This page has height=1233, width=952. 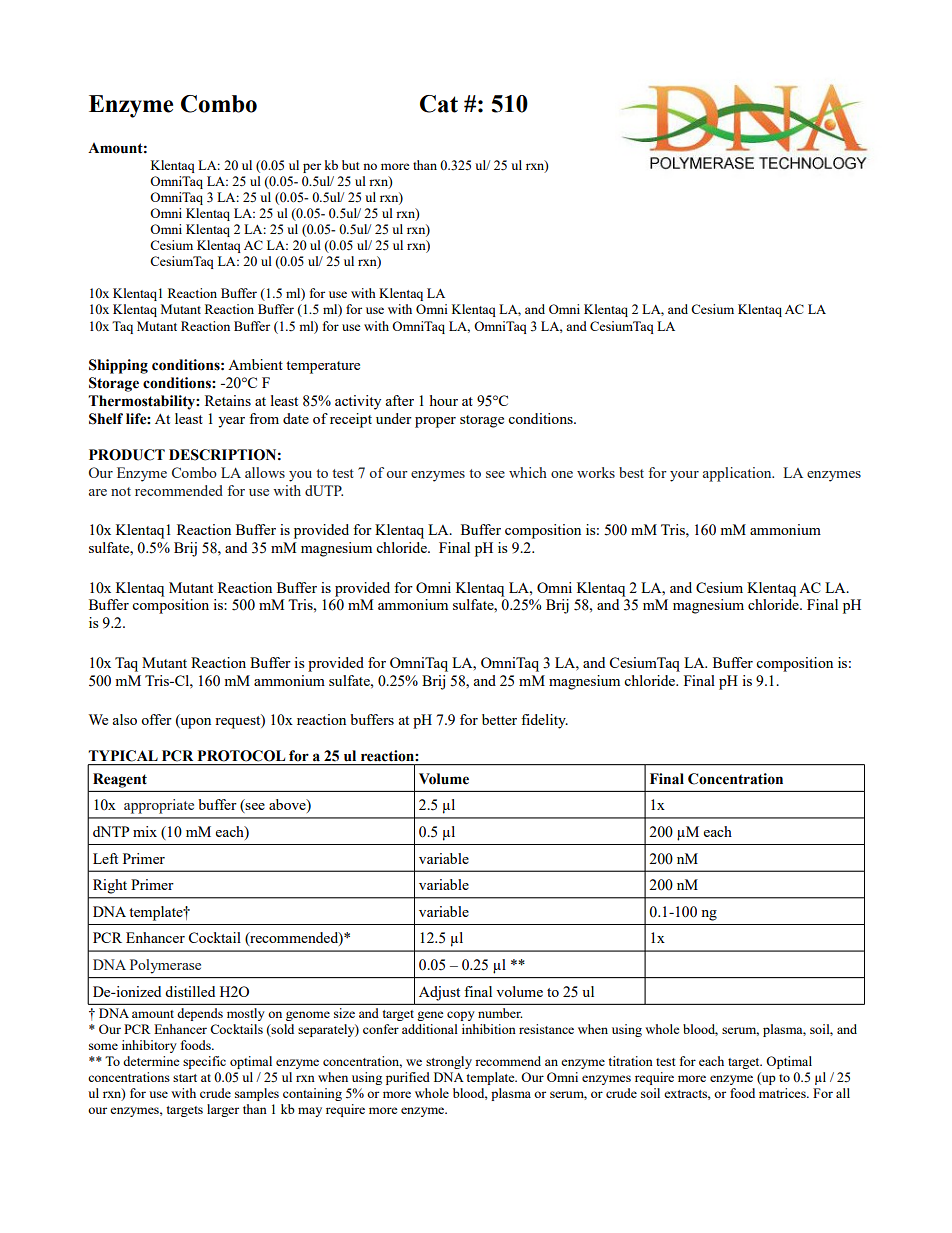 I want to click on Adjust, so click(x=439, y=993).
